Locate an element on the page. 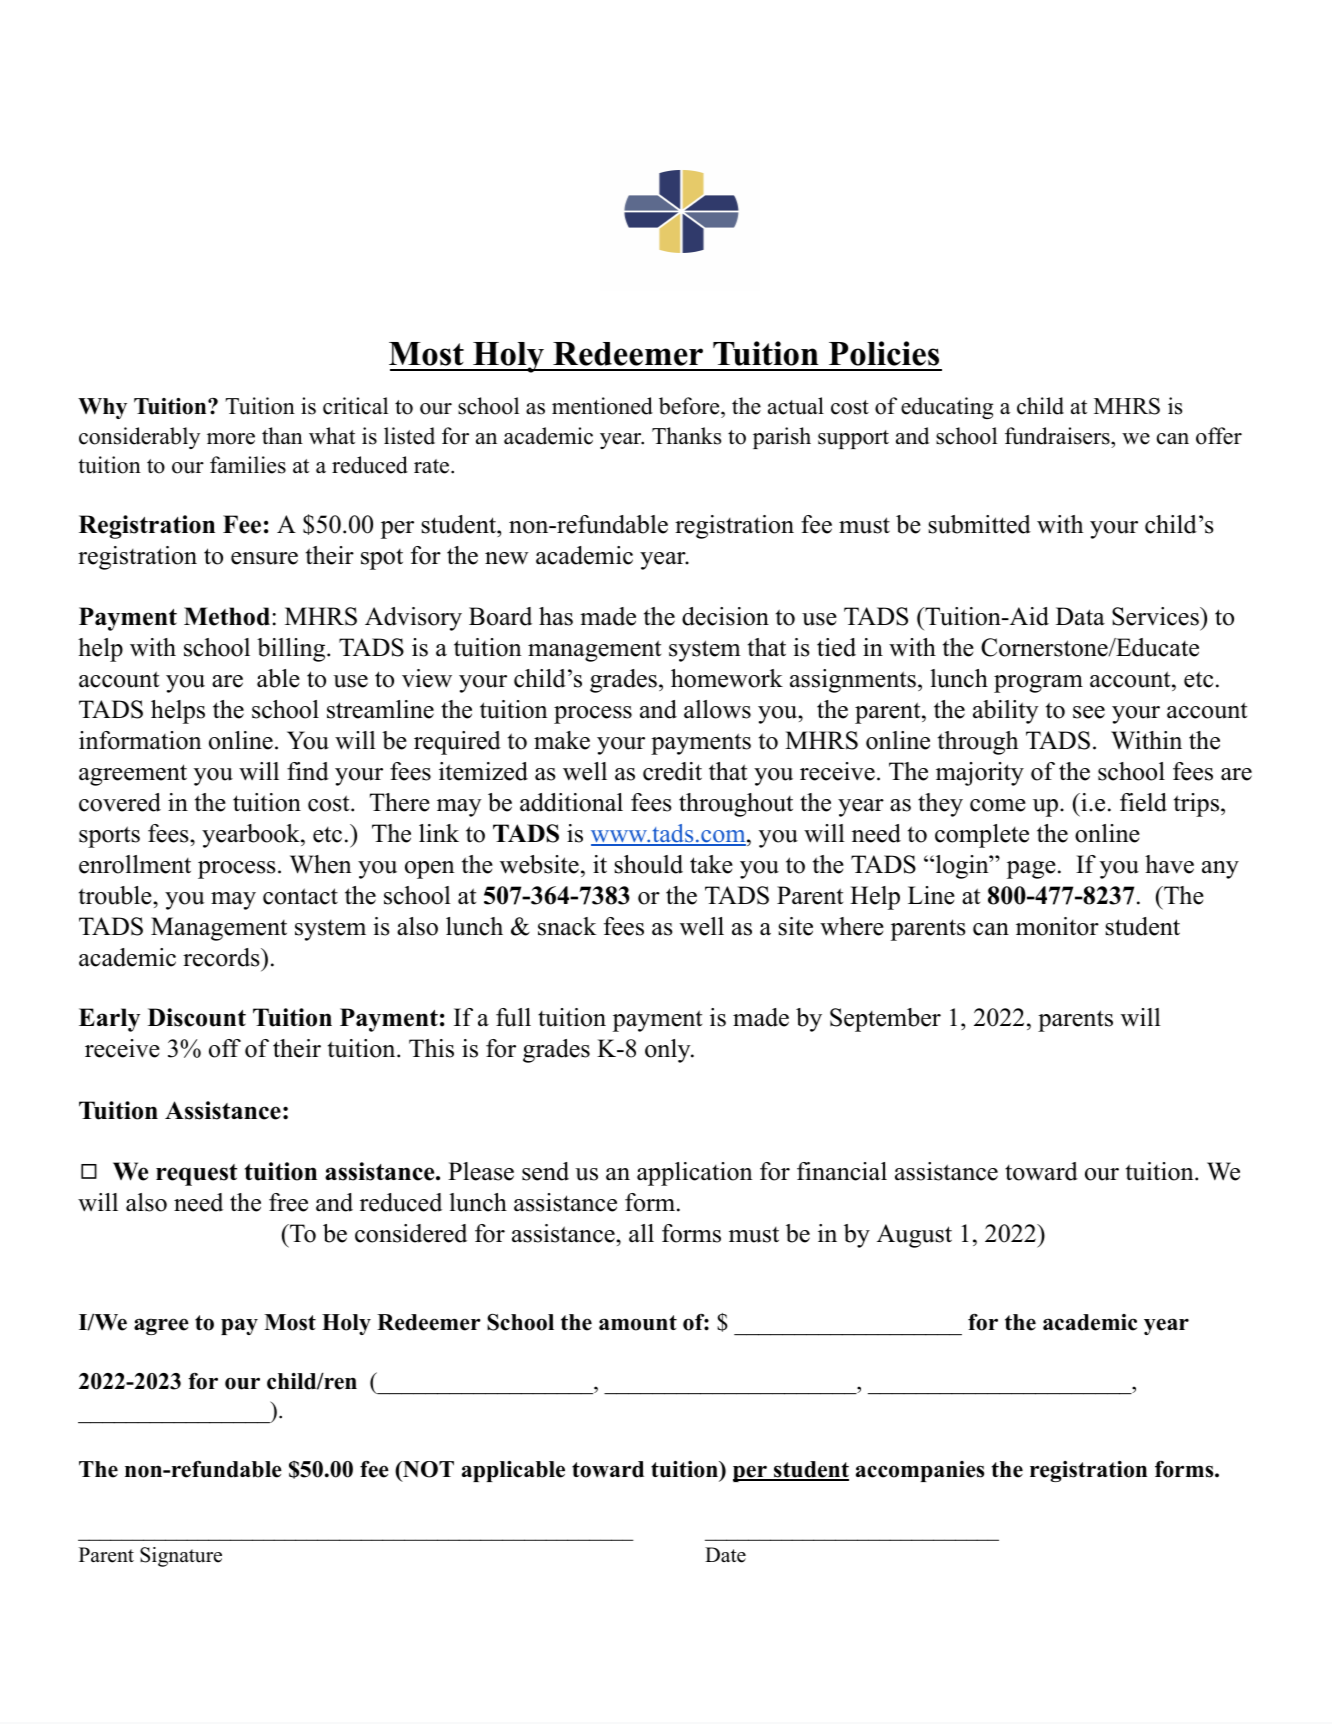  fundraisers is located at coordinates (1058, 436).
